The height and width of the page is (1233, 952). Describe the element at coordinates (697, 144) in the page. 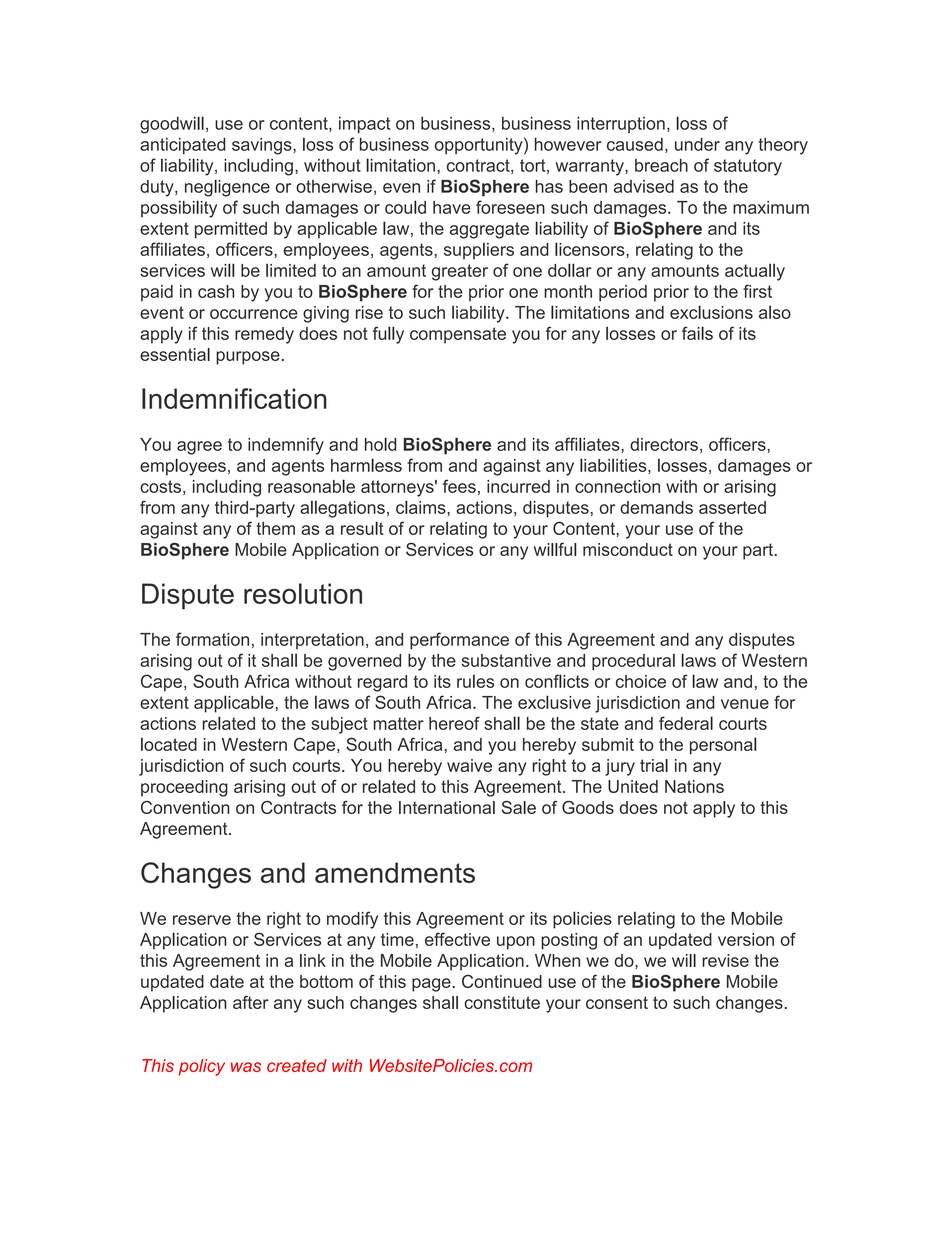

I see `under` at that location.
